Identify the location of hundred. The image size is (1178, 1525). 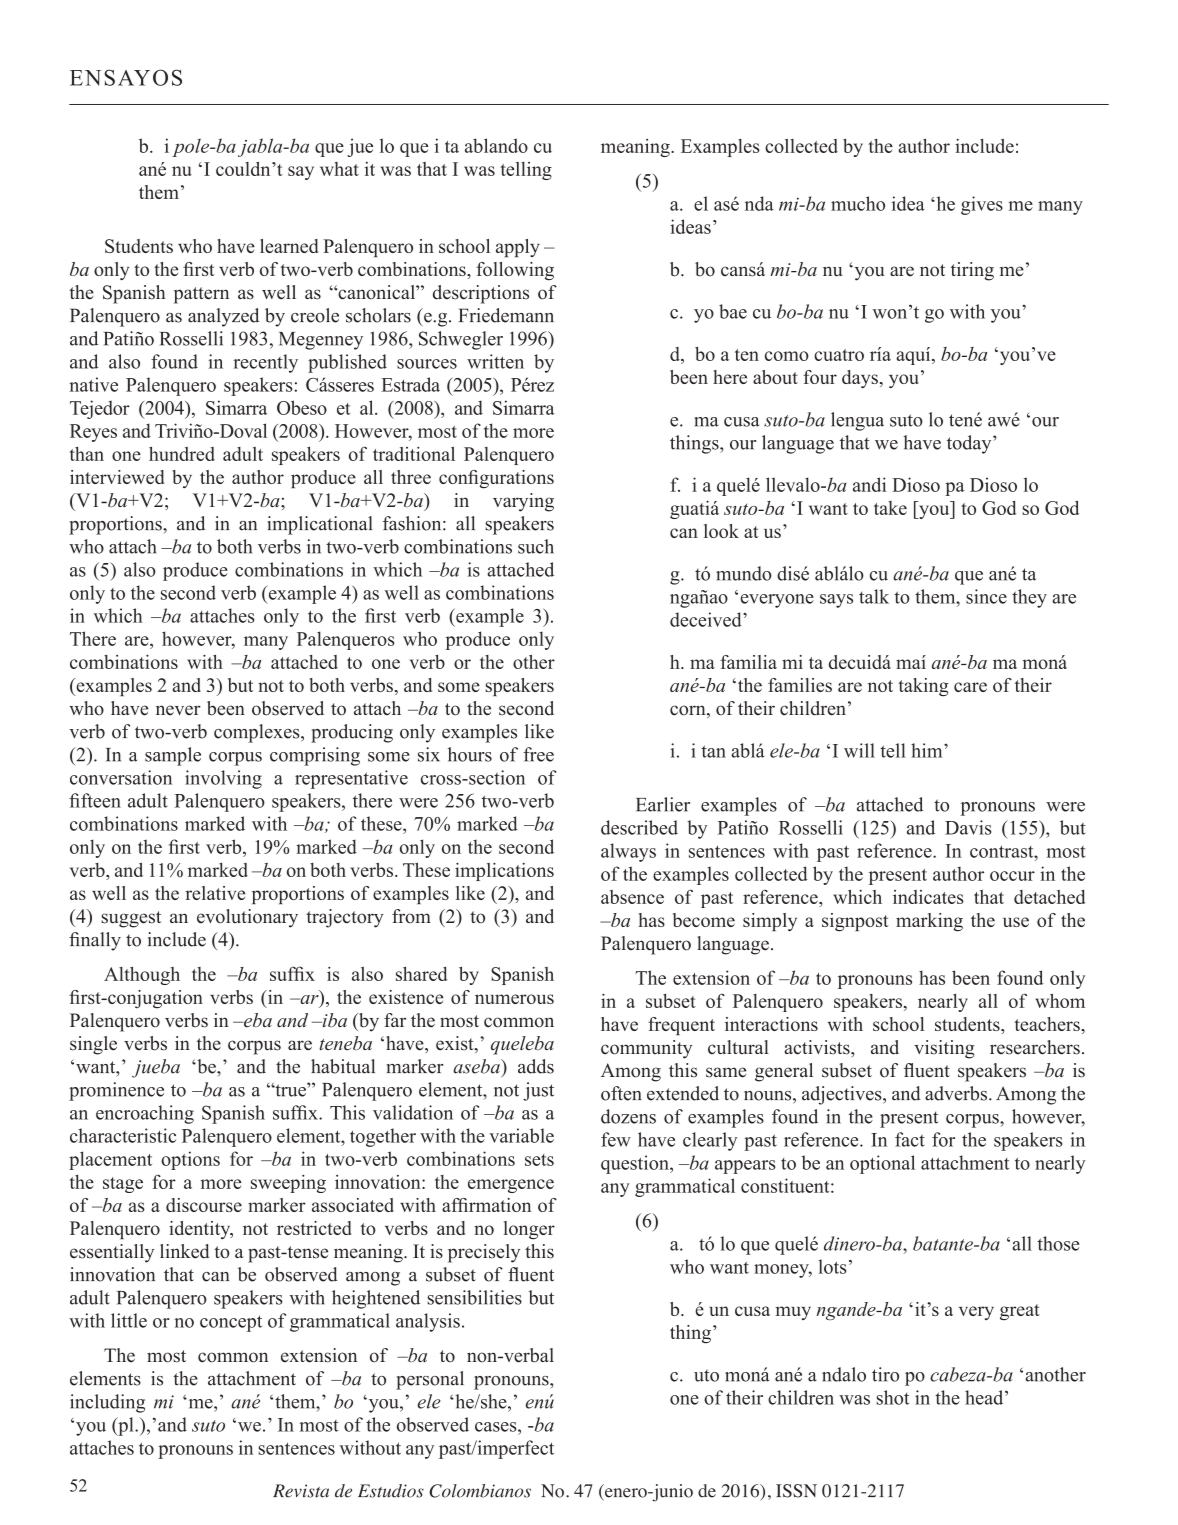
(182, 453).
